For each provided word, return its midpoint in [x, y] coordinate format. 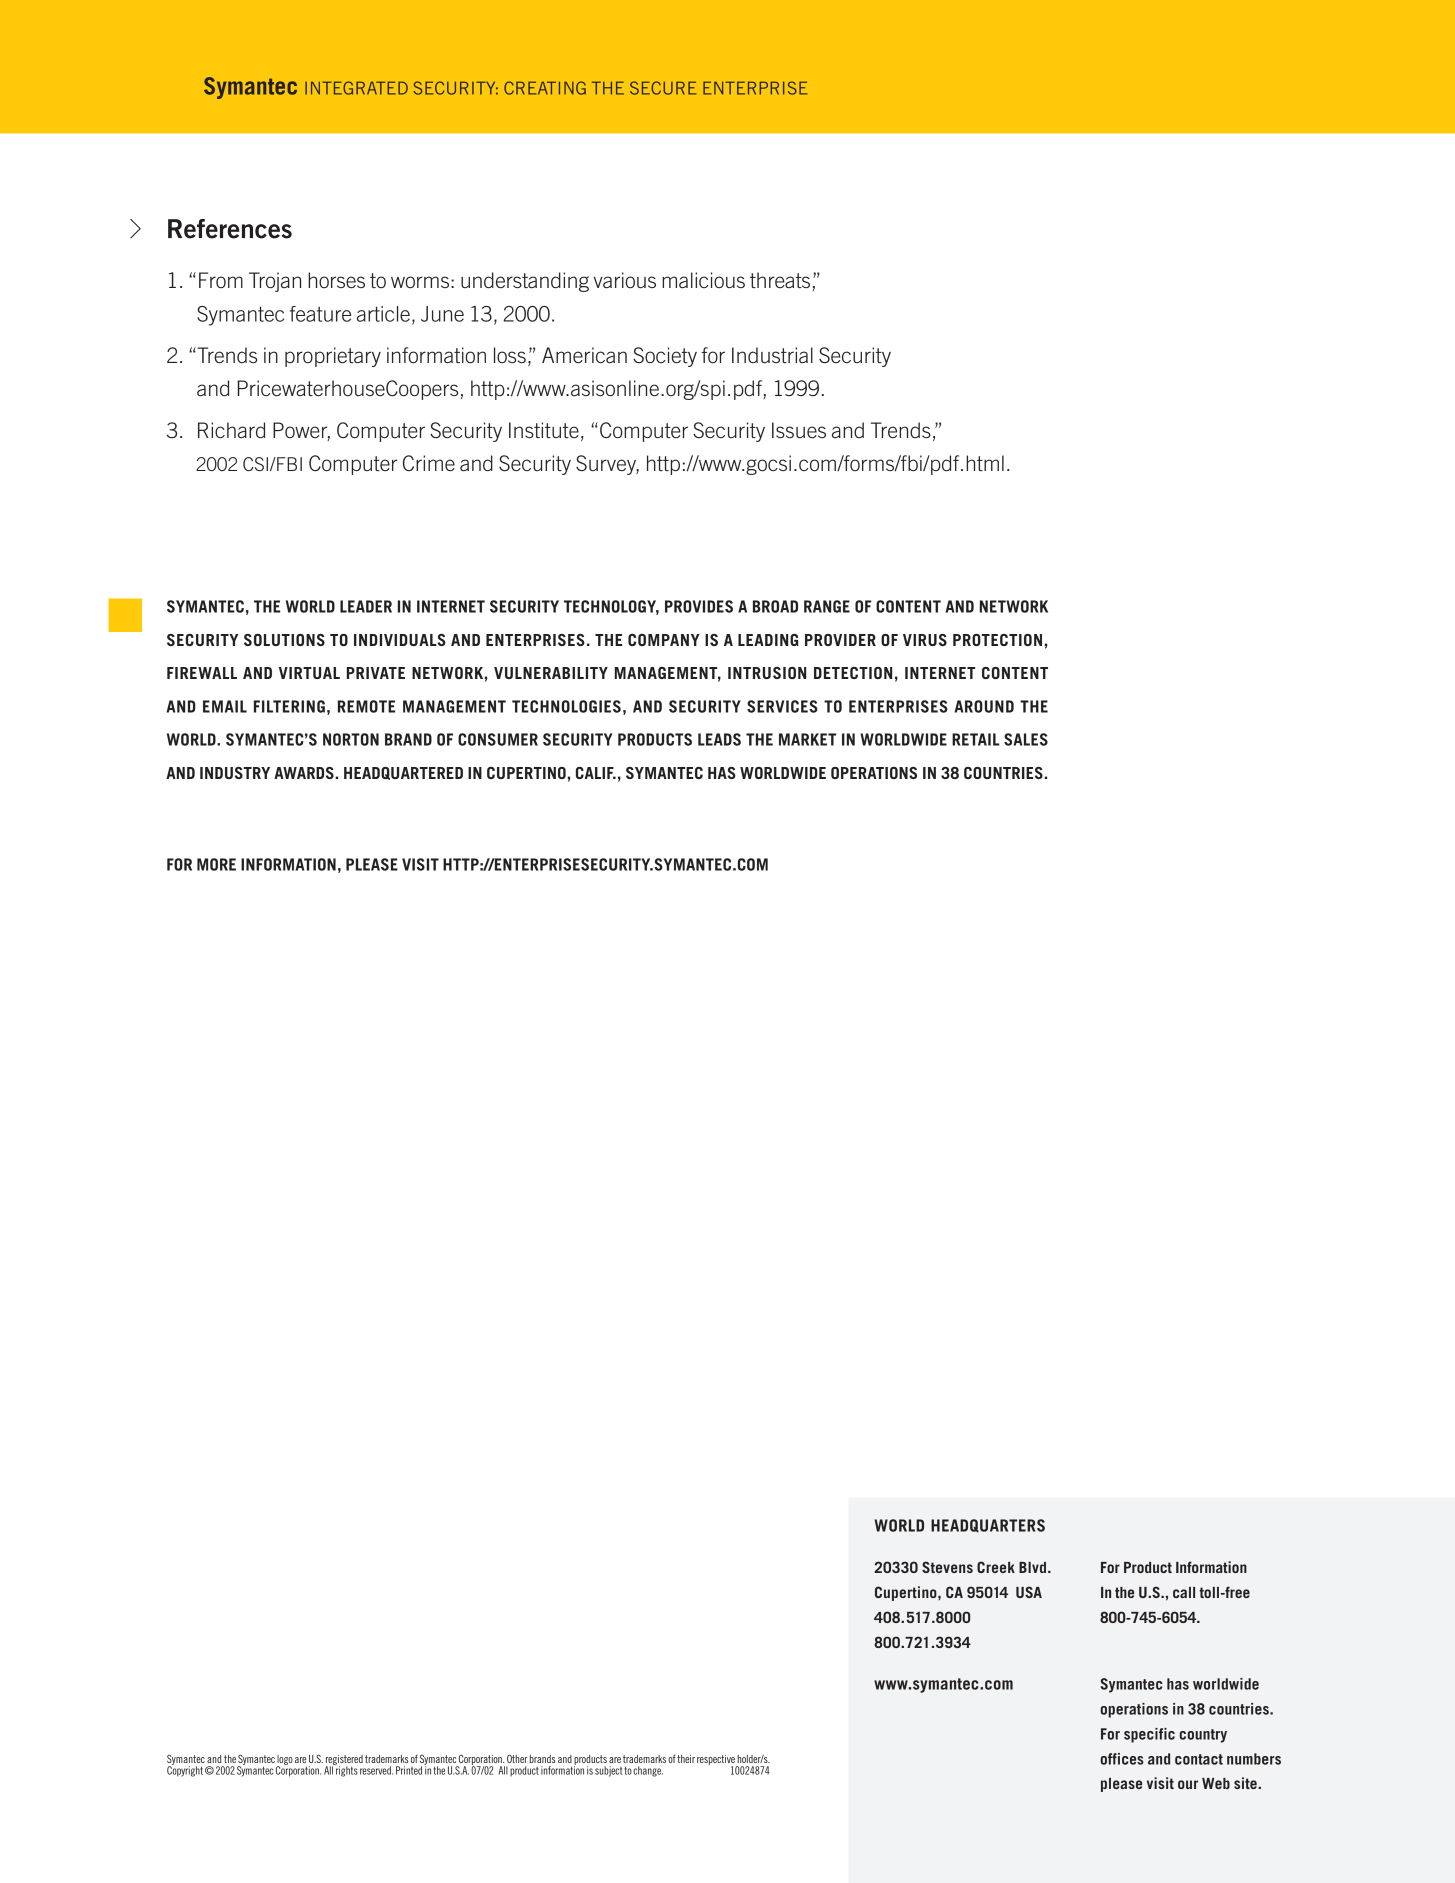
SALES [1026, 739]
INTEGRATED [356, 88]
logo [285, 1761]
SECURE [663, 88]
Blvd [1032, 1567]
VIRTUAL [309, 673]
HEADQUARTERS [988, 1525]
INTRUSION [767, 673]
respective [717, 1761]
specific [1149, 1735]
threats [780, 280]
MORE [216, 864]
